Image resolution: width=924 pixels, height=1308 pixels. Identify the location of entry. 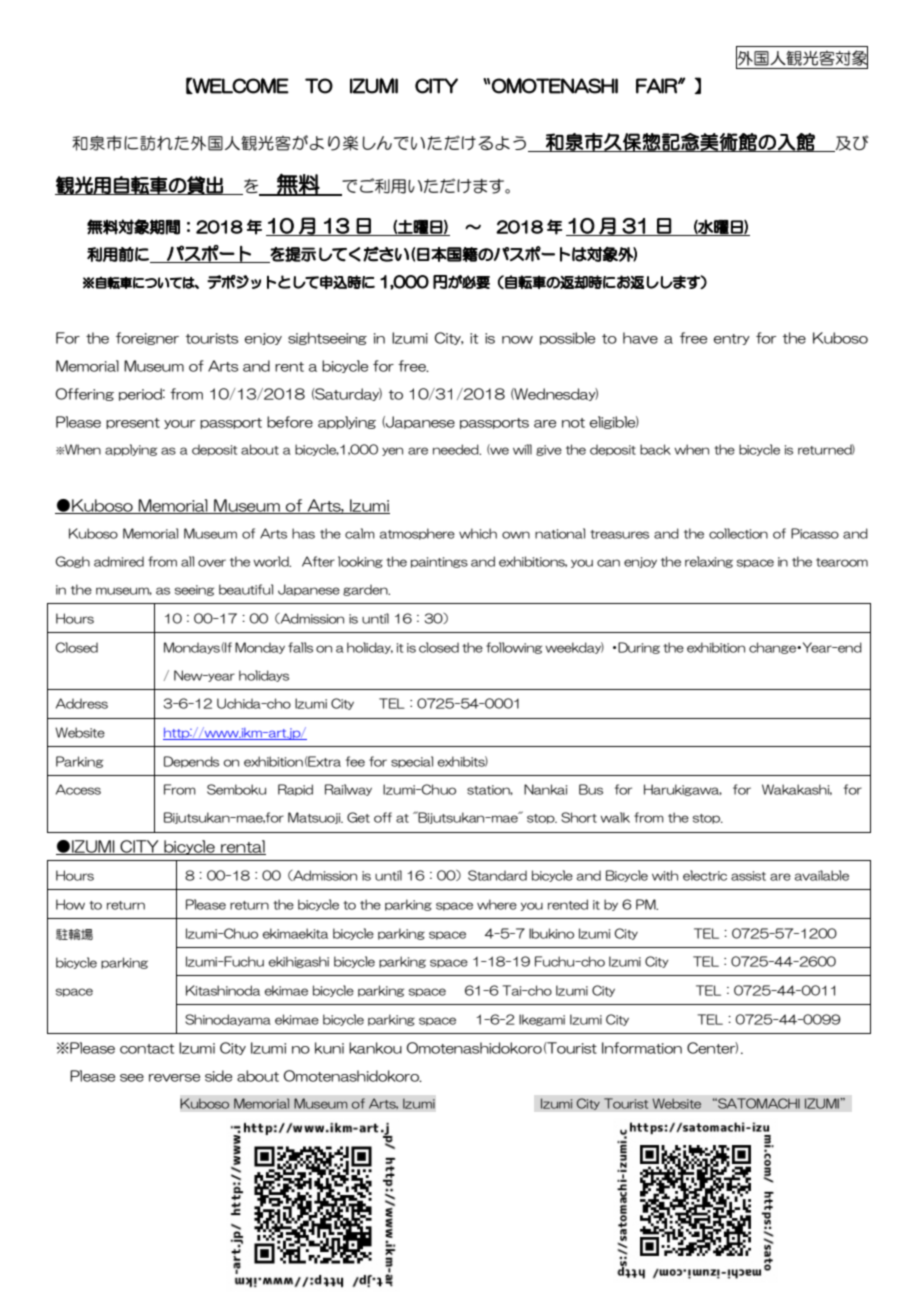
(732, 339).
